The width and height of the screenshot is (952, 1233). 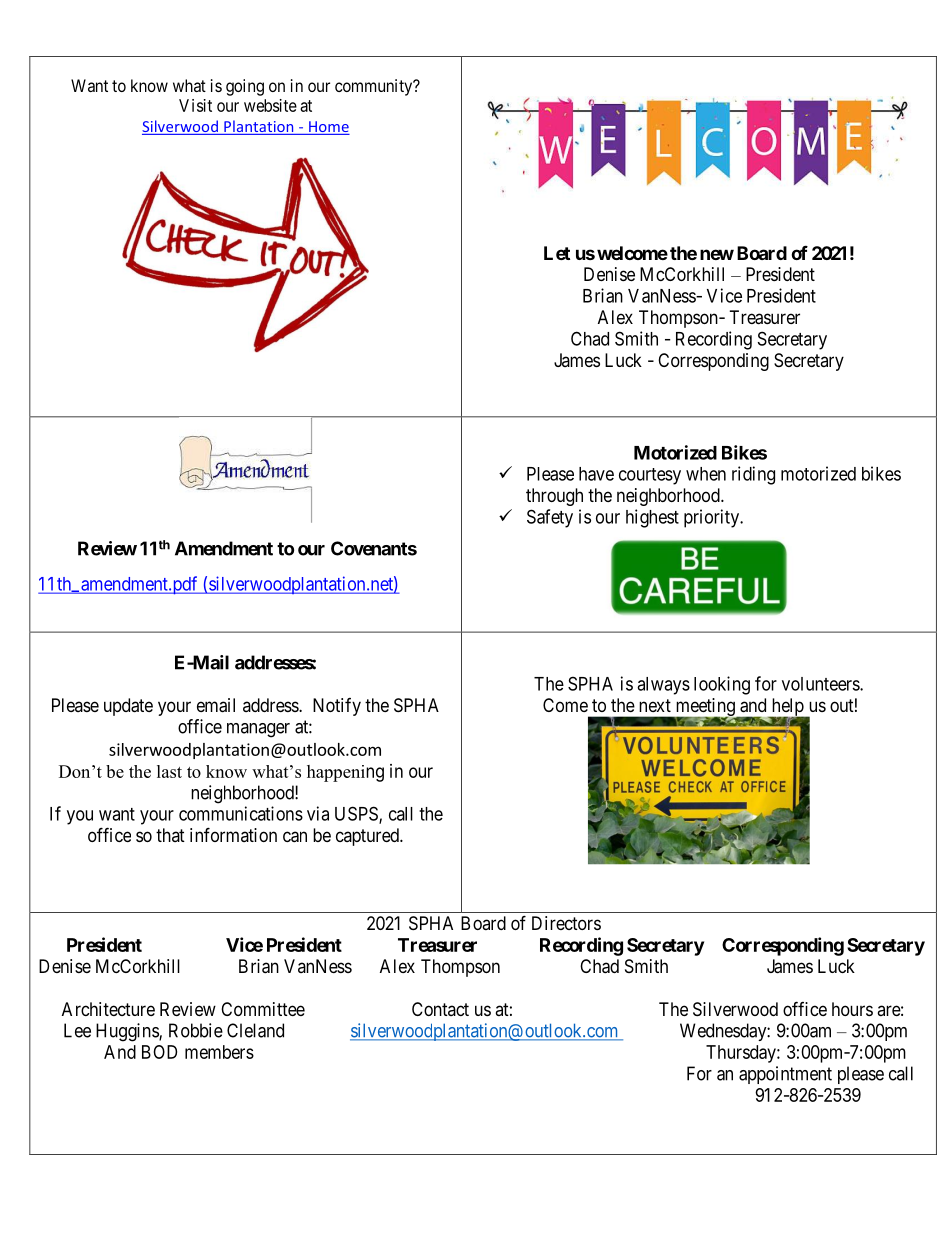 I want to click on community, so click(x=375, y=87).
